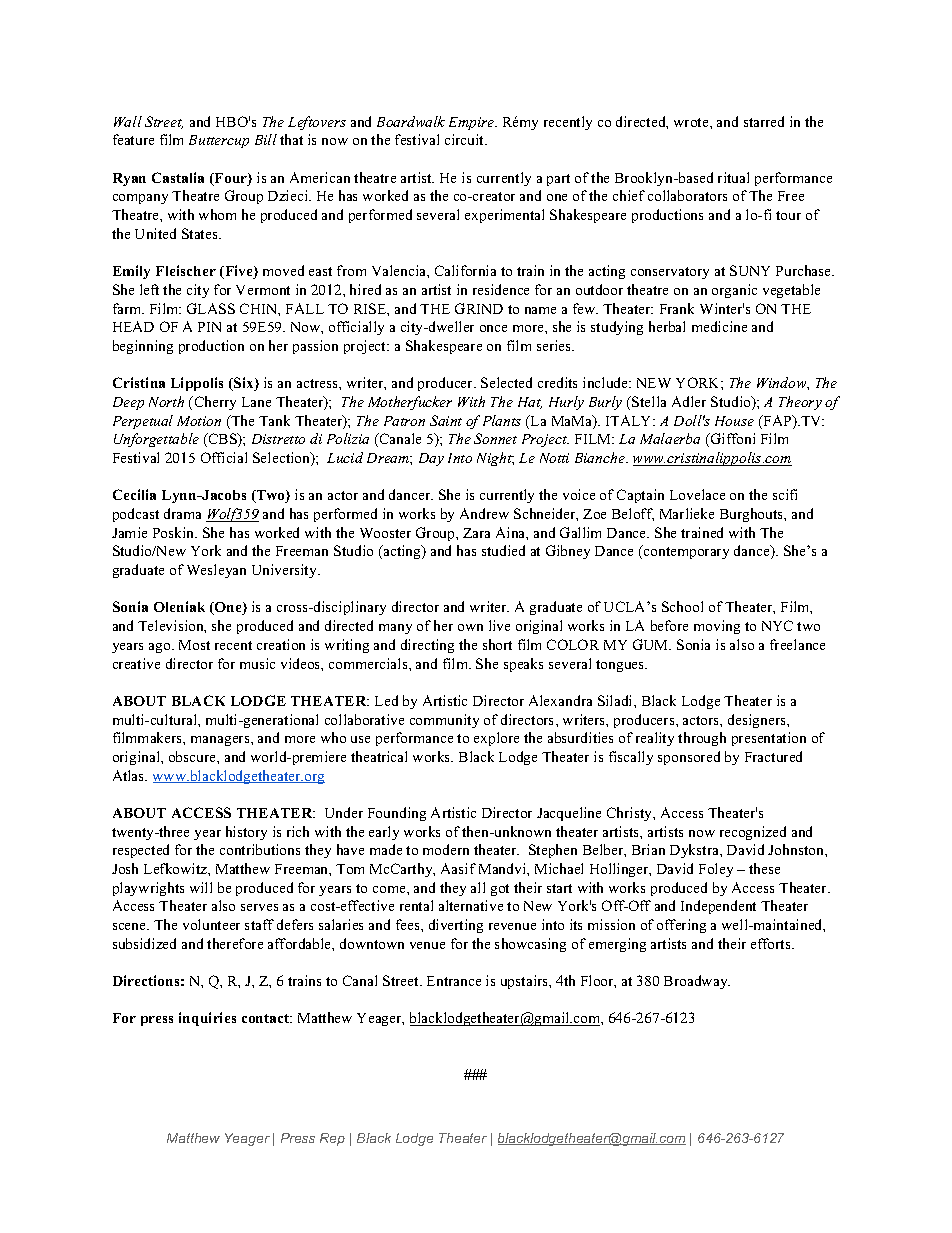 The width and height of the document is (952, 1233). What do you see at coordinates (207, 1019) in the document?
I see `inquiries` at bounding box center [207, 1019].
